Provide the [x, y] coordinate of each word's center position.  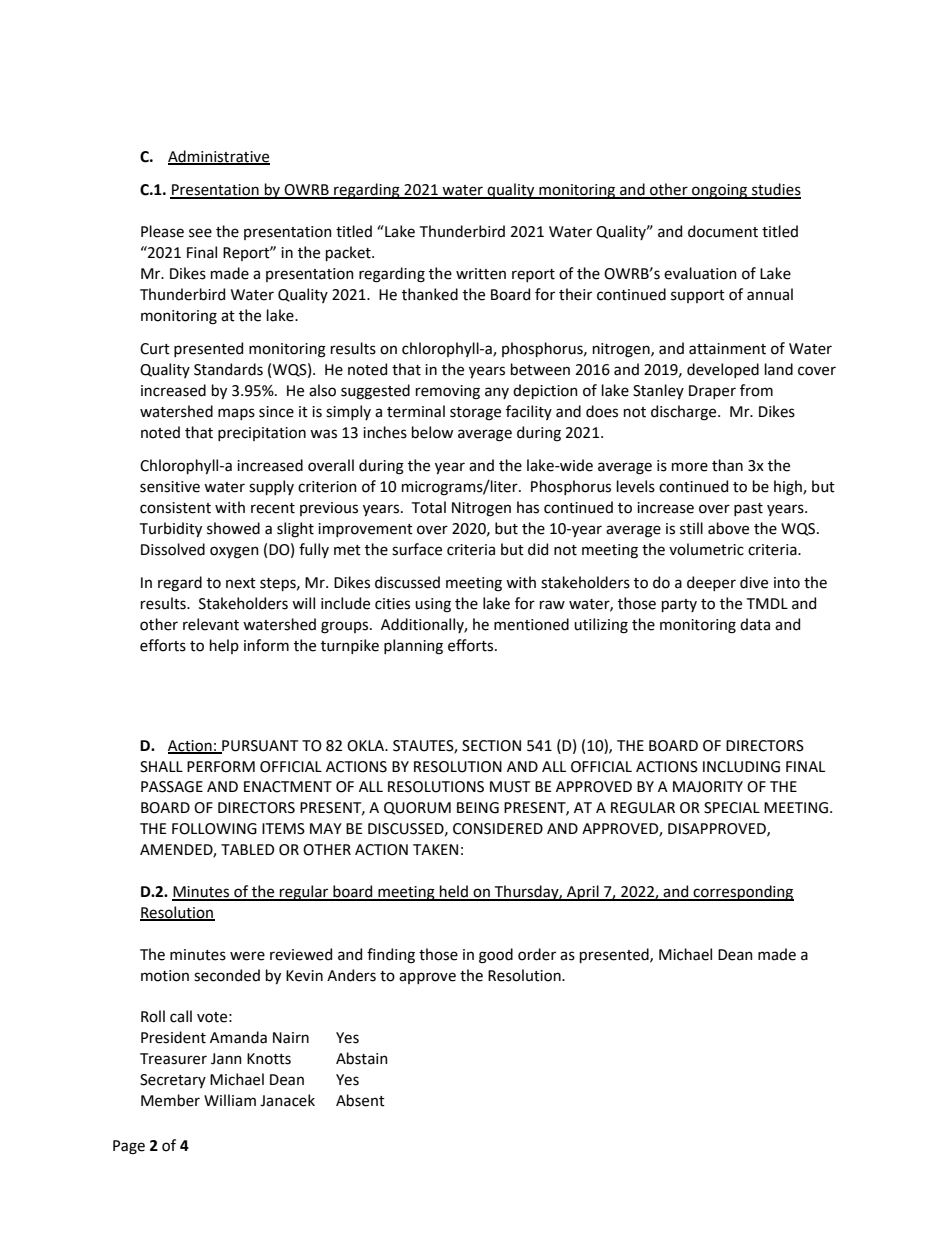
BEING [478, 808]
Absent [360, 1100]
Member [170, 1100]
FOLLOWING [214, 829]
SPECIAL [732, 808]
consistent [175, 508]
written [481, 274]
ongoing [720, 191]
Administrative [219, 157]
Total [429, 507]
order [537, 954]
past [748, 509]
